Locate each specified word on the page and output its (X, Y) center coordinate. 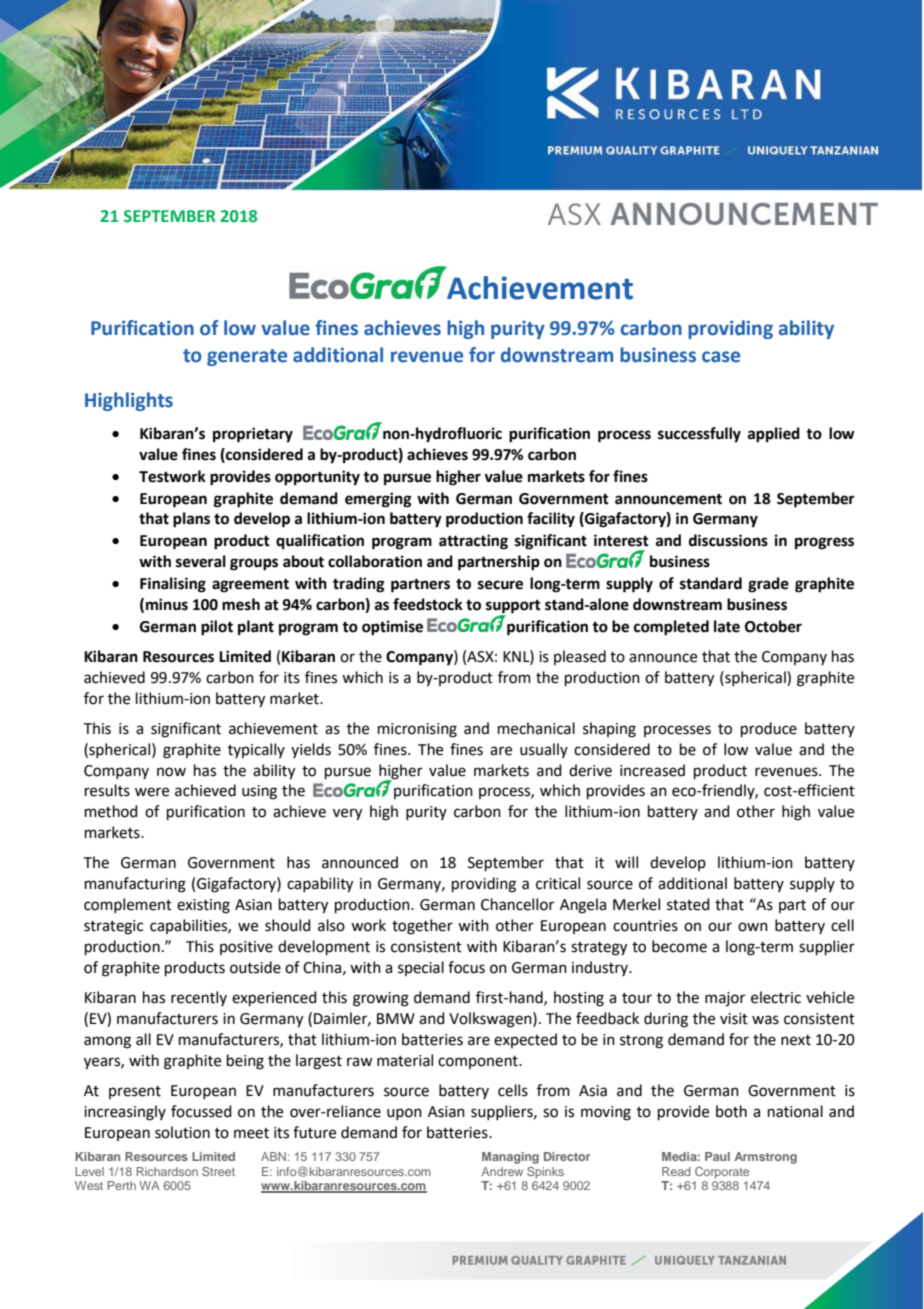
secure (500, 585)
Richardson (167, 1171)
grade (768, 585)
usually (544, 750)
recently (199, 998)
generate (247, 357)
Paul (717, 1156)
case (721, 357)
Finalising (173, 585)
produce (769, 729)
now (171, 772)
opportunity (317, 478)
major (725, 999)
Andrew (502, 1171)
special (421, 968)
